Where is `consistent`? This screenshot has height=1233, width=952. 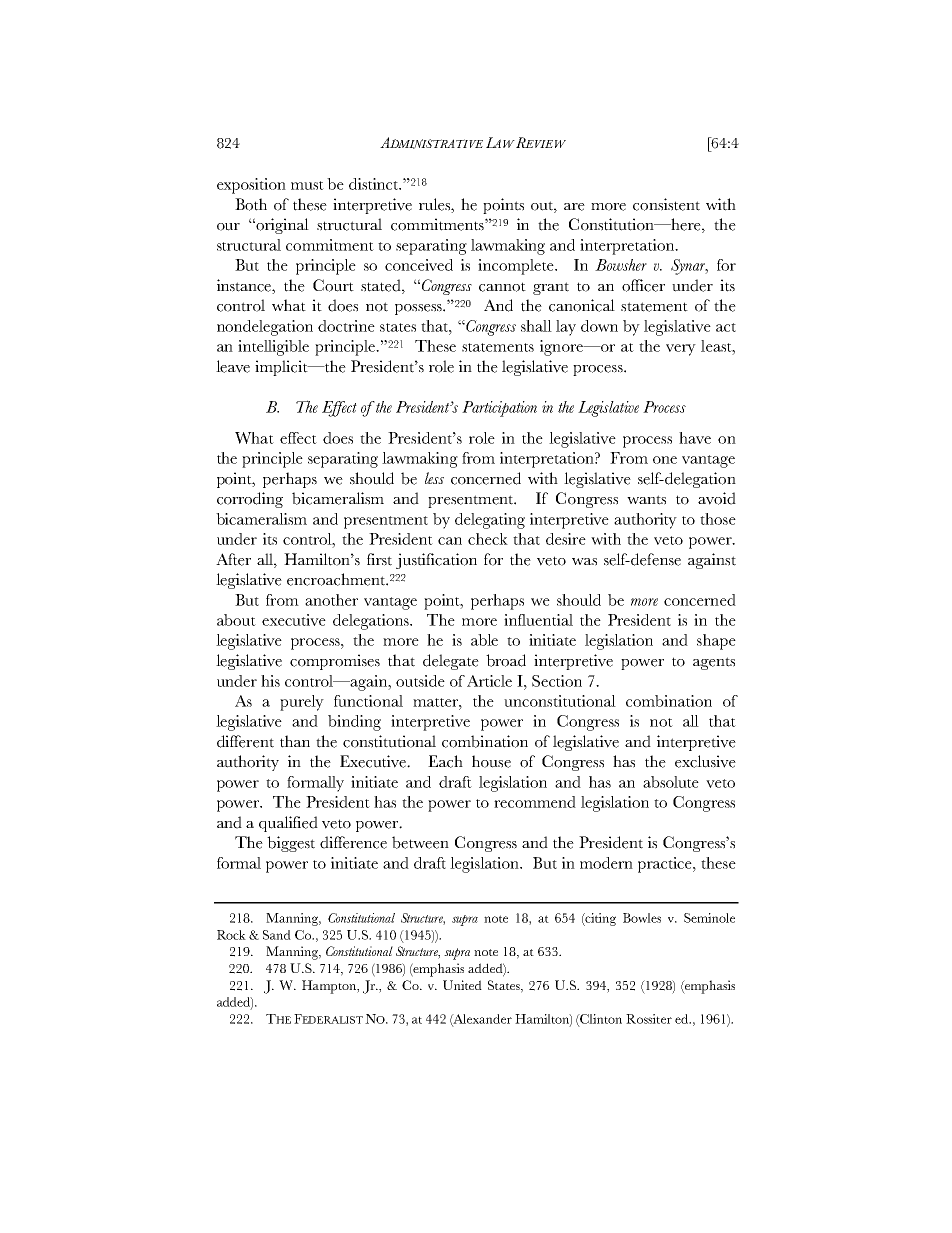 consistent is located at coordinates (666, 204).
